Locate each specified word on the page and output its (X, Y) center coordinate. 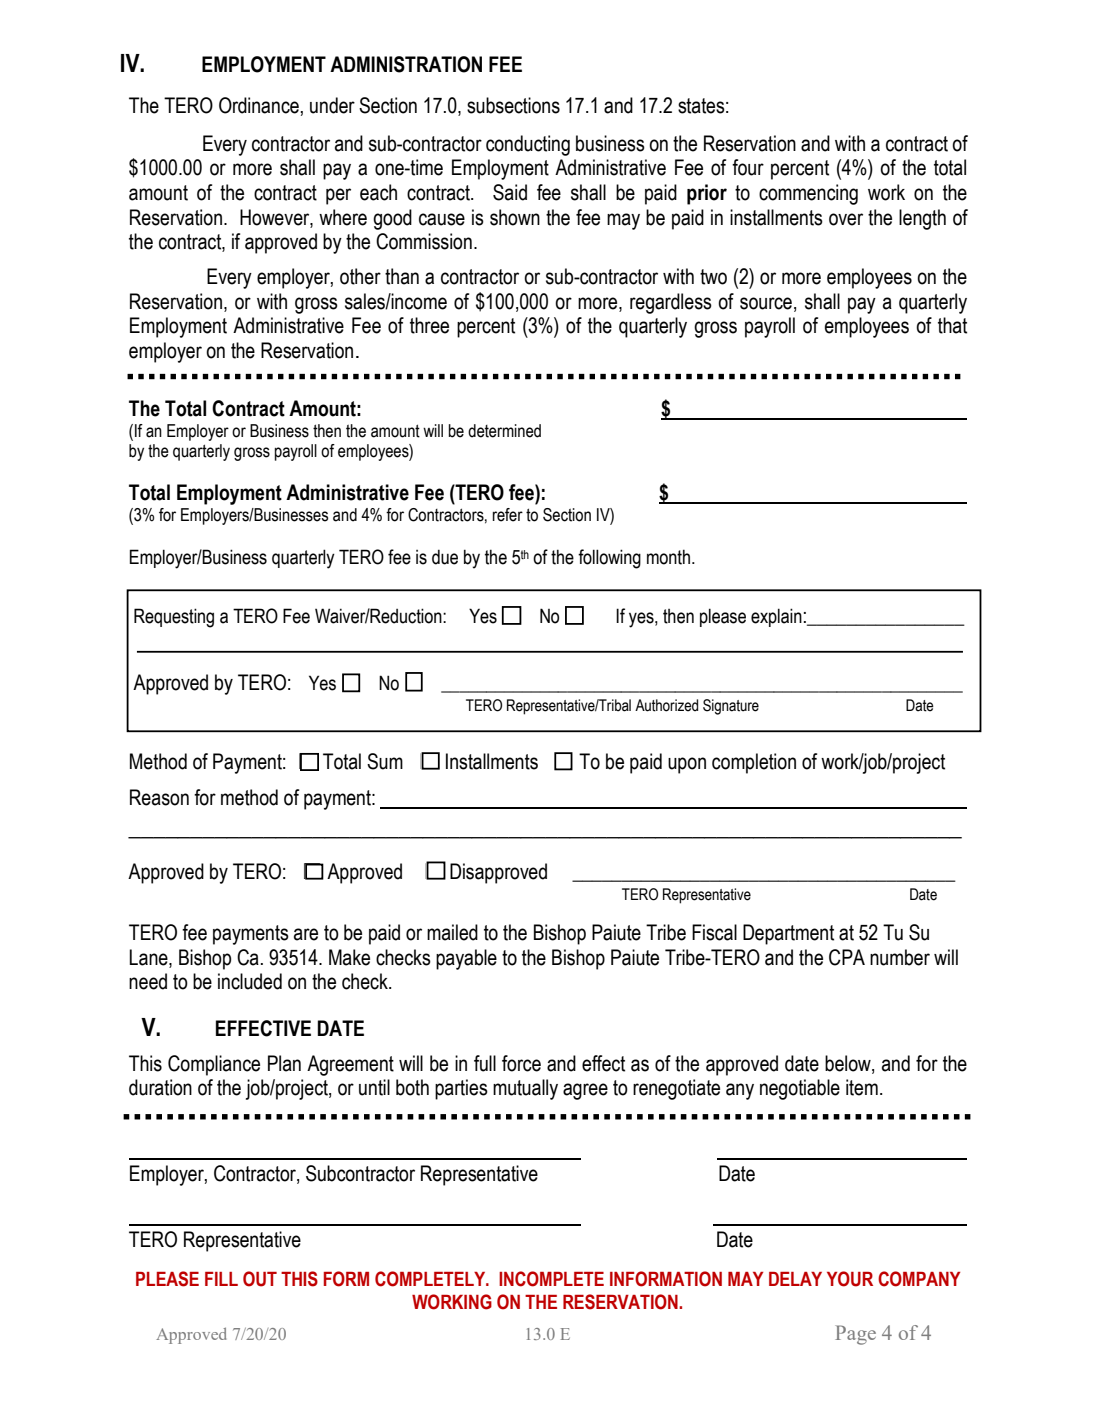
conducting (528, 145)
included (250, 981)
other (360, 276)
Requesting (174, 618)
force (521, 1063)
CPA (847, 957)
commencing (808, 194)
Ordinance (260, 105)
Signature (731, 707)
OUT (260, 1279)
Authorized (666, 705)
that (952, 325)
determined (504, 431)
